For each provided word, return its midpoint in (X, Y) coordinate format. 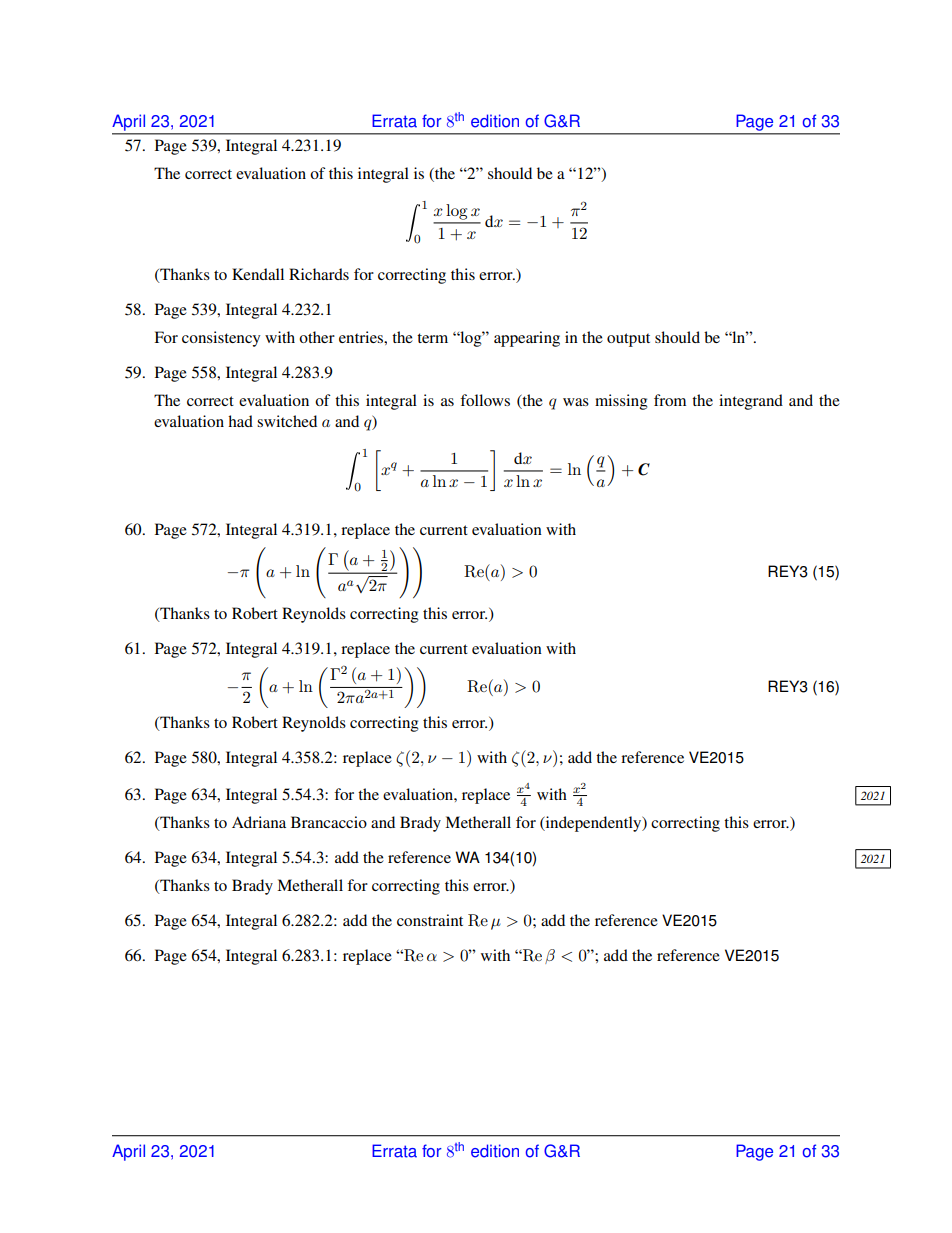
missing (621, 402)
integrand (751, 402)
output (628, 340)
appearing (527, 339)
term (432, 338)
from (670, 400)
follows (485, 400)
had (240, 421)
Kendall (258, 274)
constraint (430, 920)
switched (287, 421)
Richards (319, 274)
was (576, 402)
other (317, 337)
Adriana (259, 822)
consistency (221, 339)
